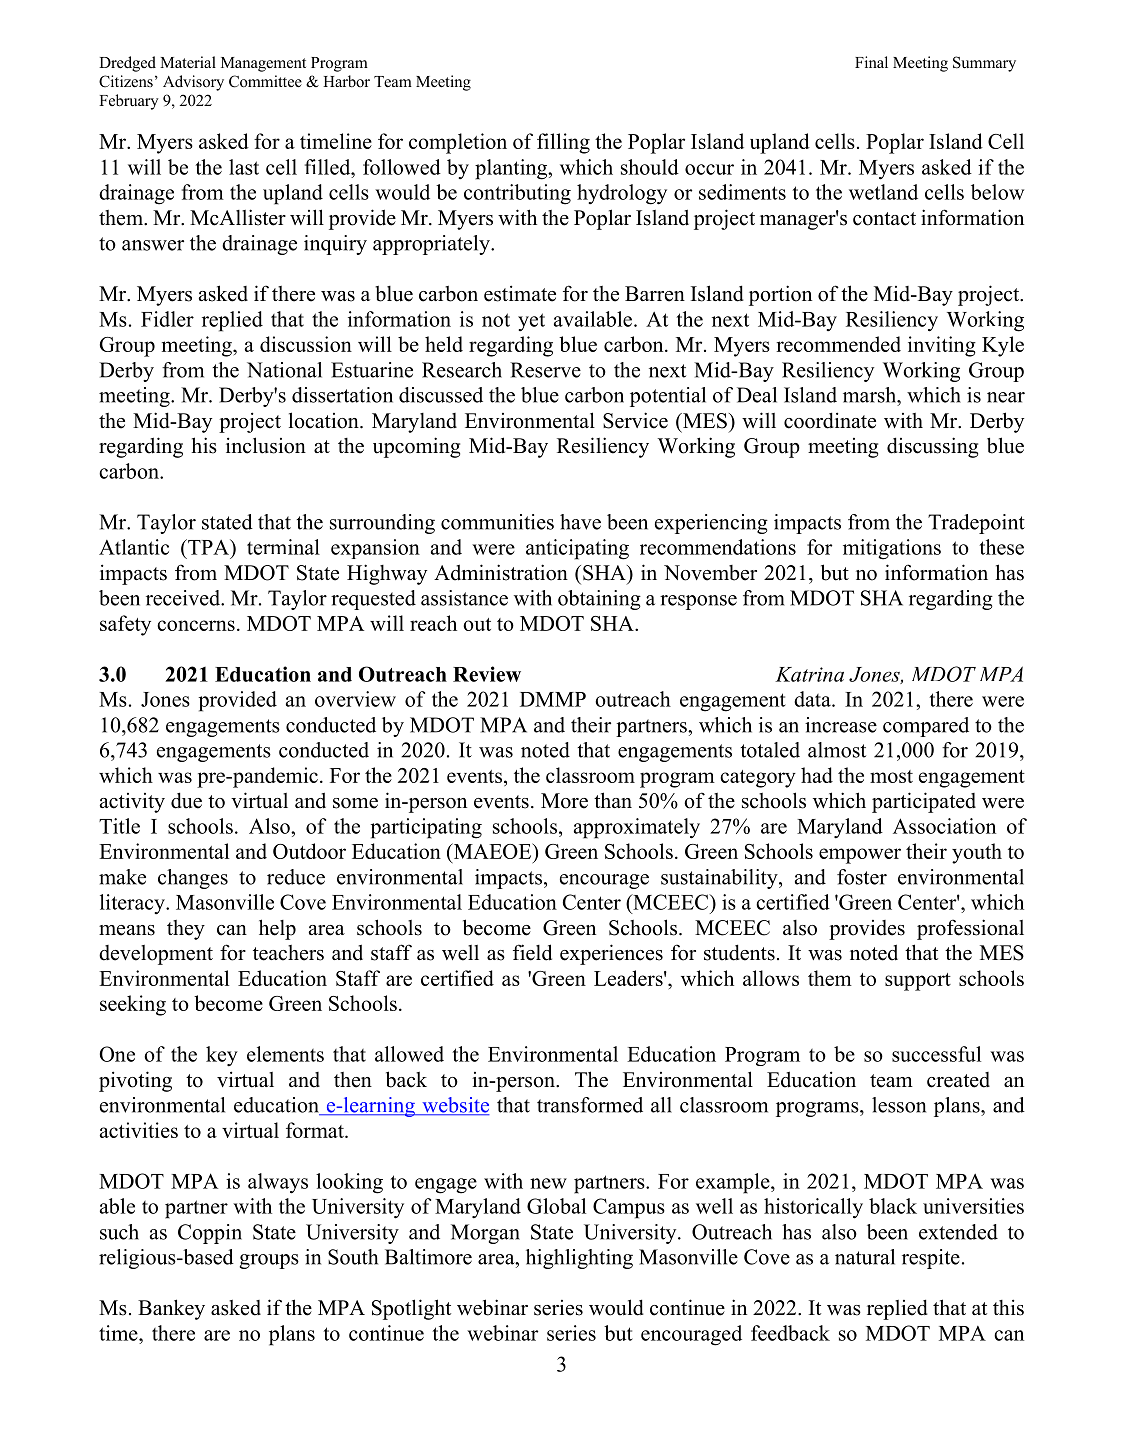 This screenshot has height=1455, width=1124. What do you see at coordinates (532, 952) in the screenshot?
I see `field` at bounding box center [532, 952].
